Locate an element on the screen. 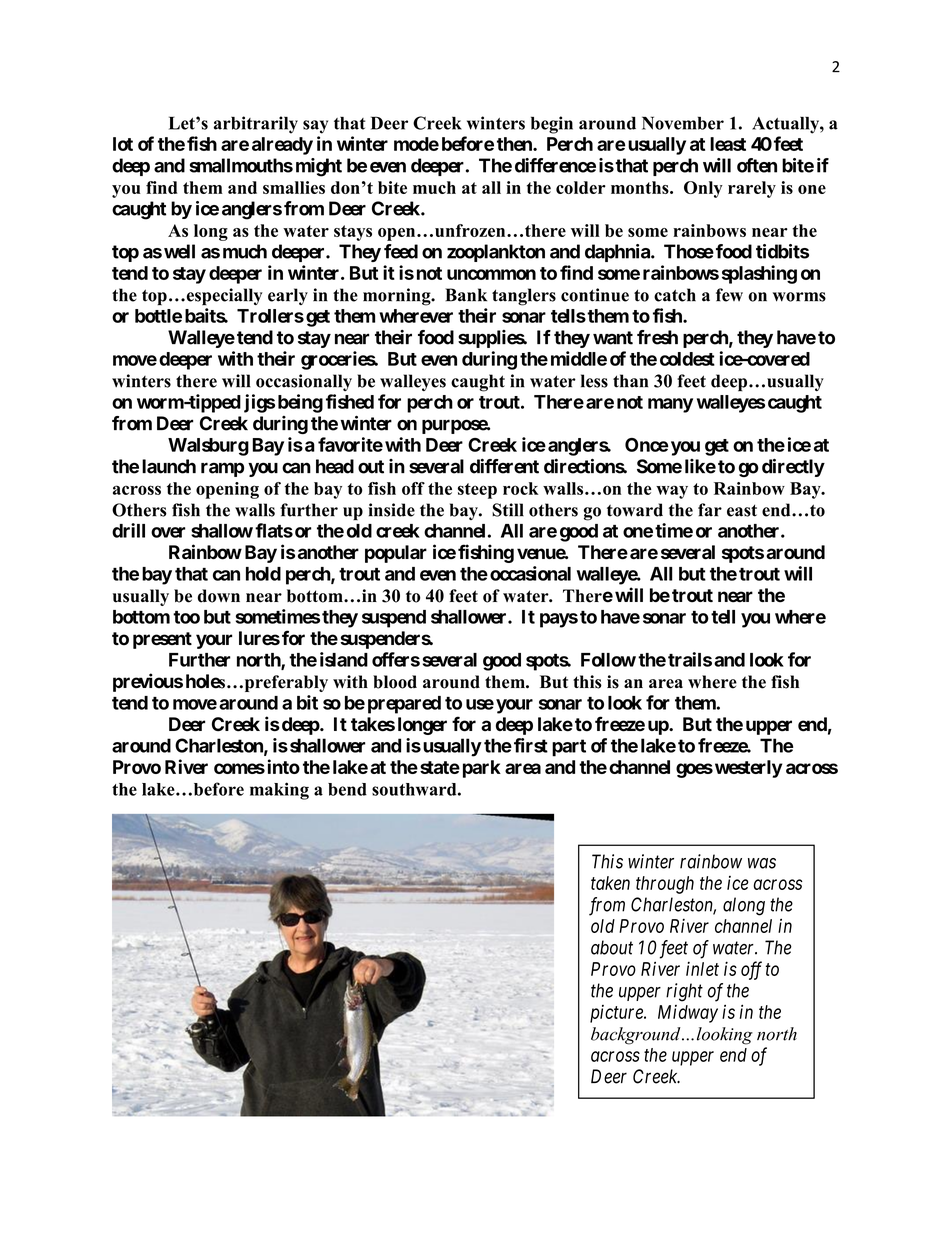 The width and height of the screenshot is (952, 1233). coldest is located at coordinates (687, 359).
